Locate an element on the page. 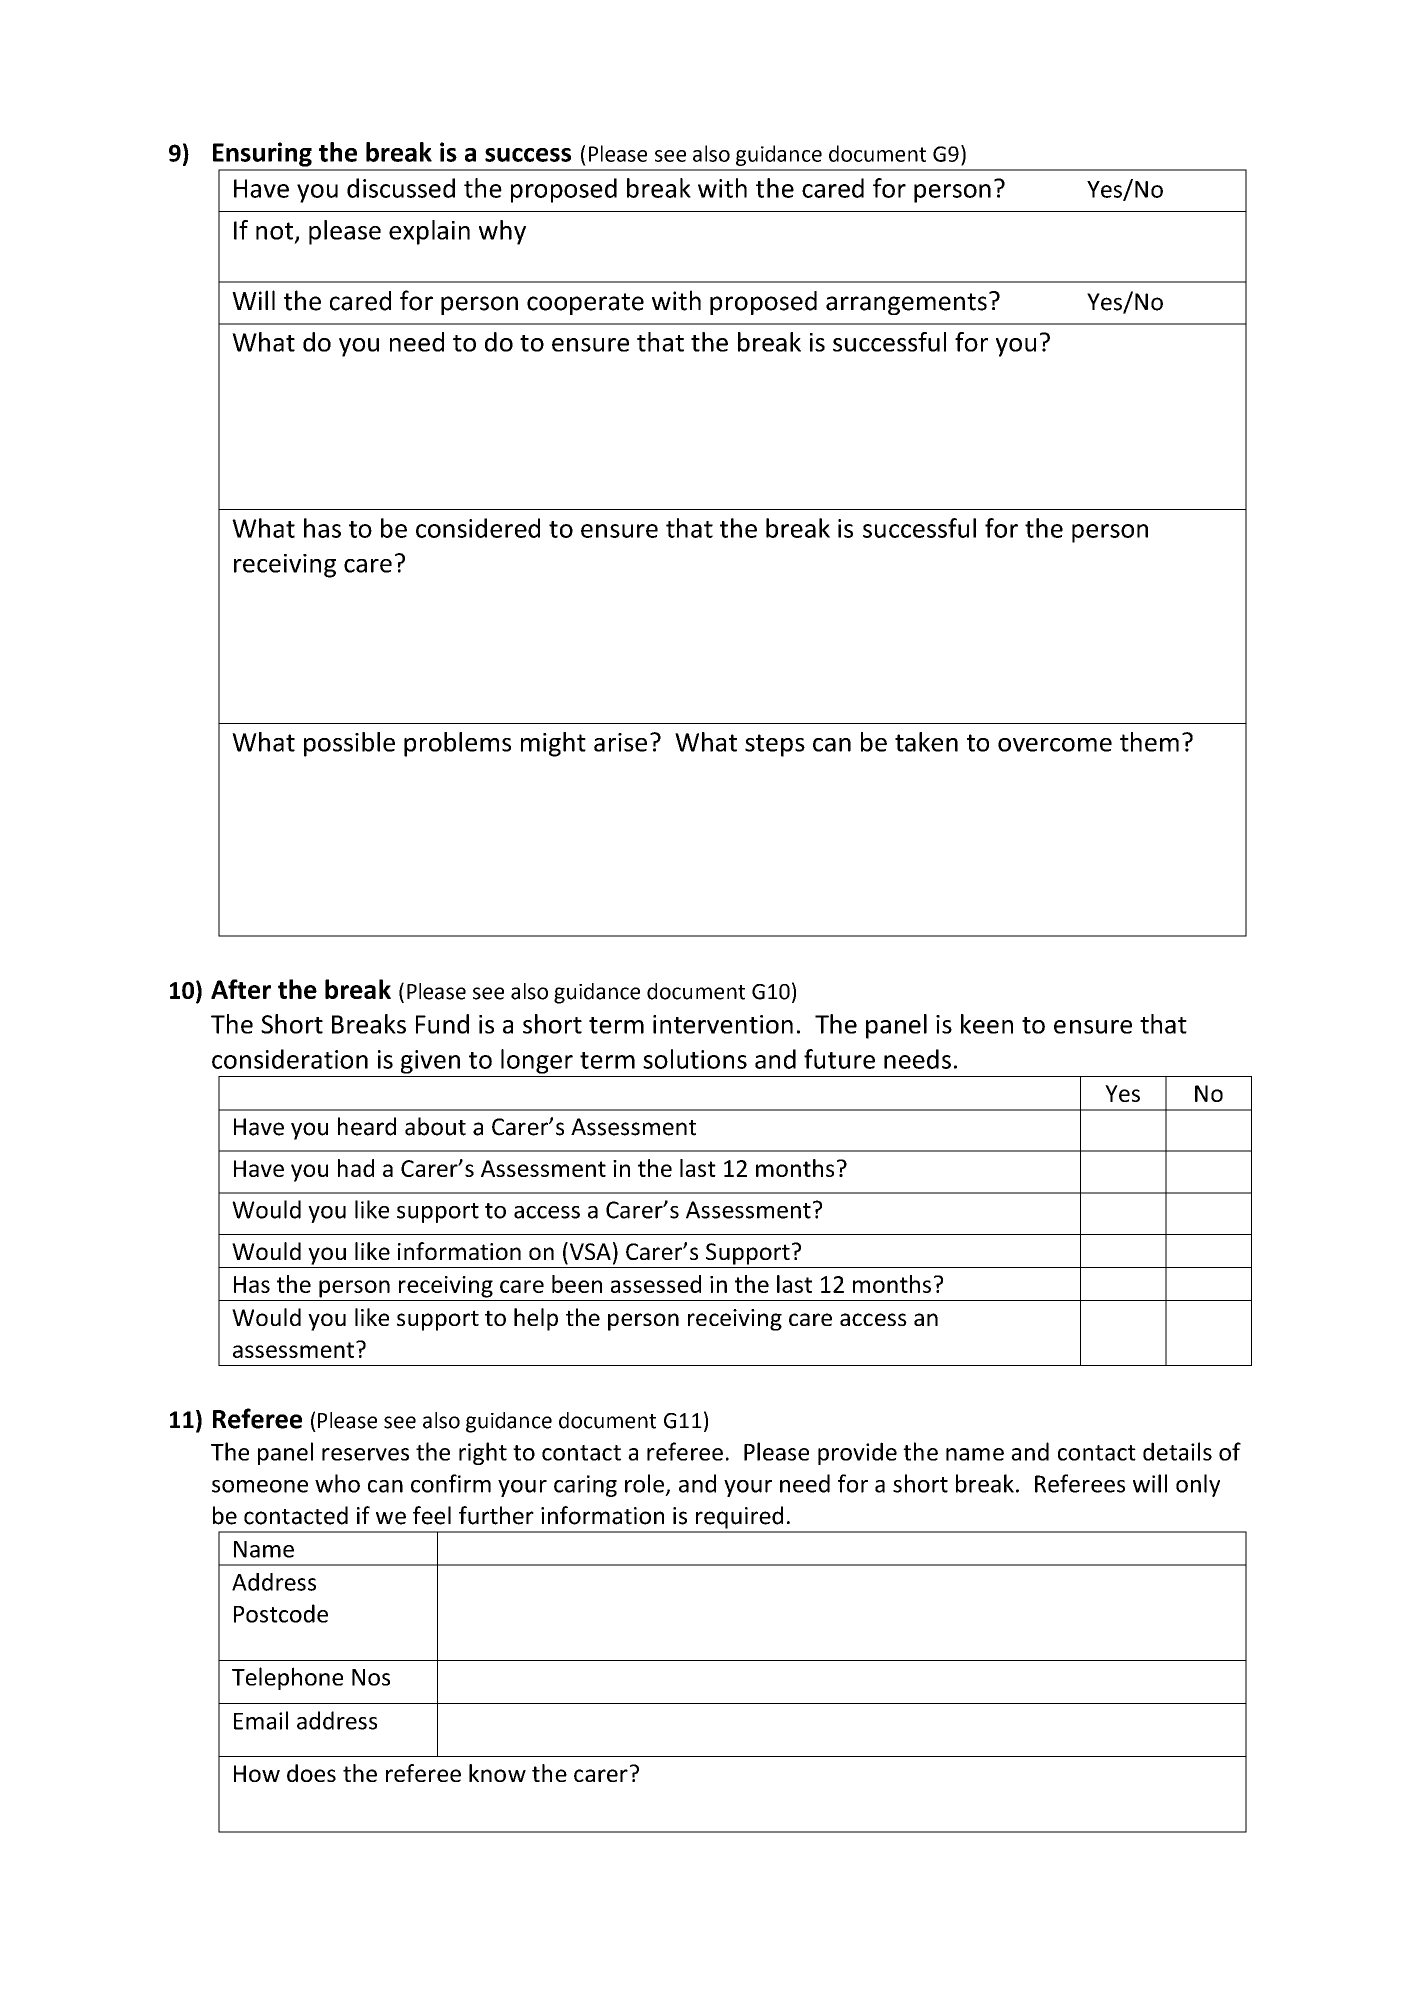 This image has height=1999, width=1414. arise is located at coordinates (620, 742).
